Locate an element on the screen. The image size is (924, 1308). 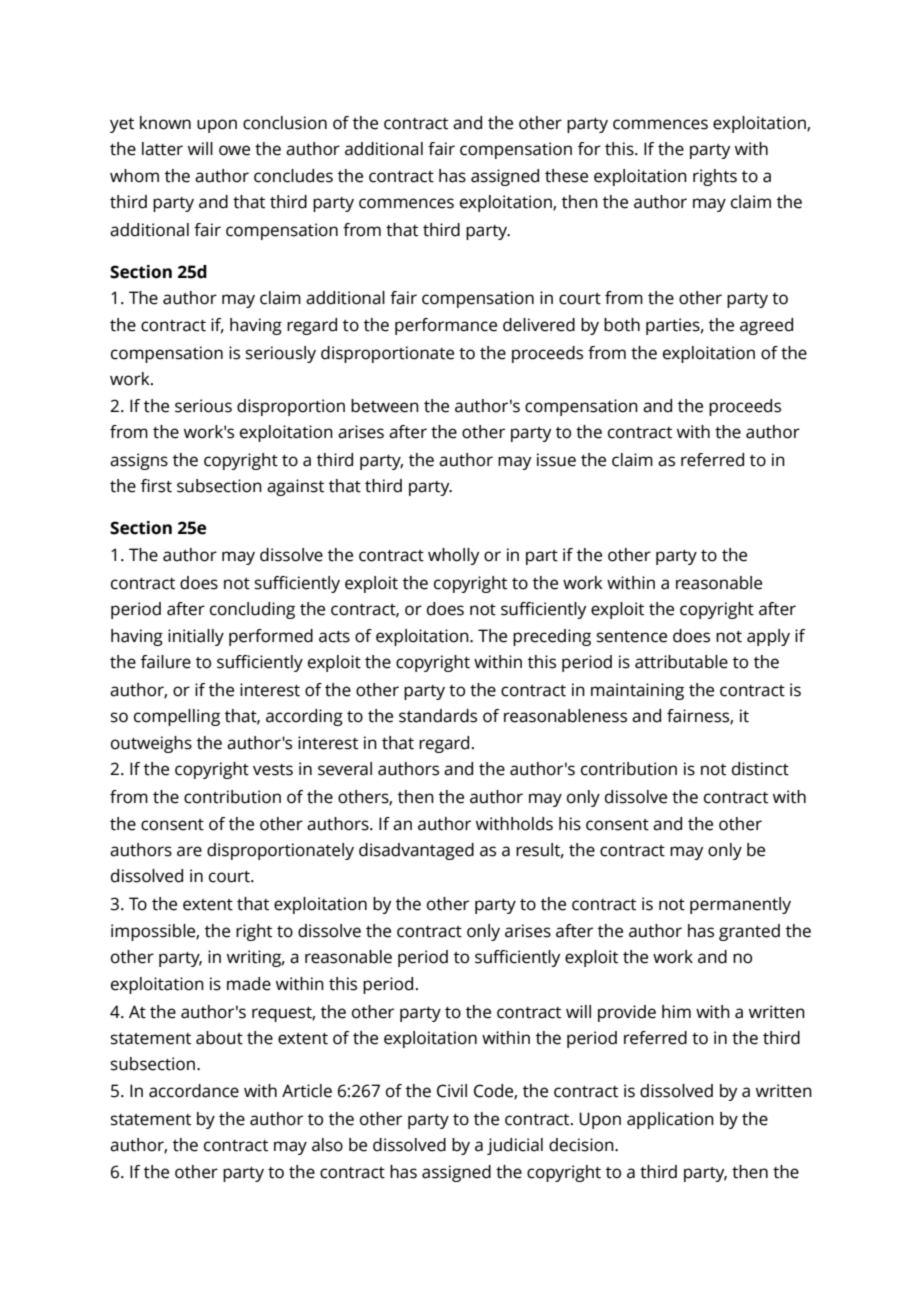
accordance is located at coordinates (194, 1091).
